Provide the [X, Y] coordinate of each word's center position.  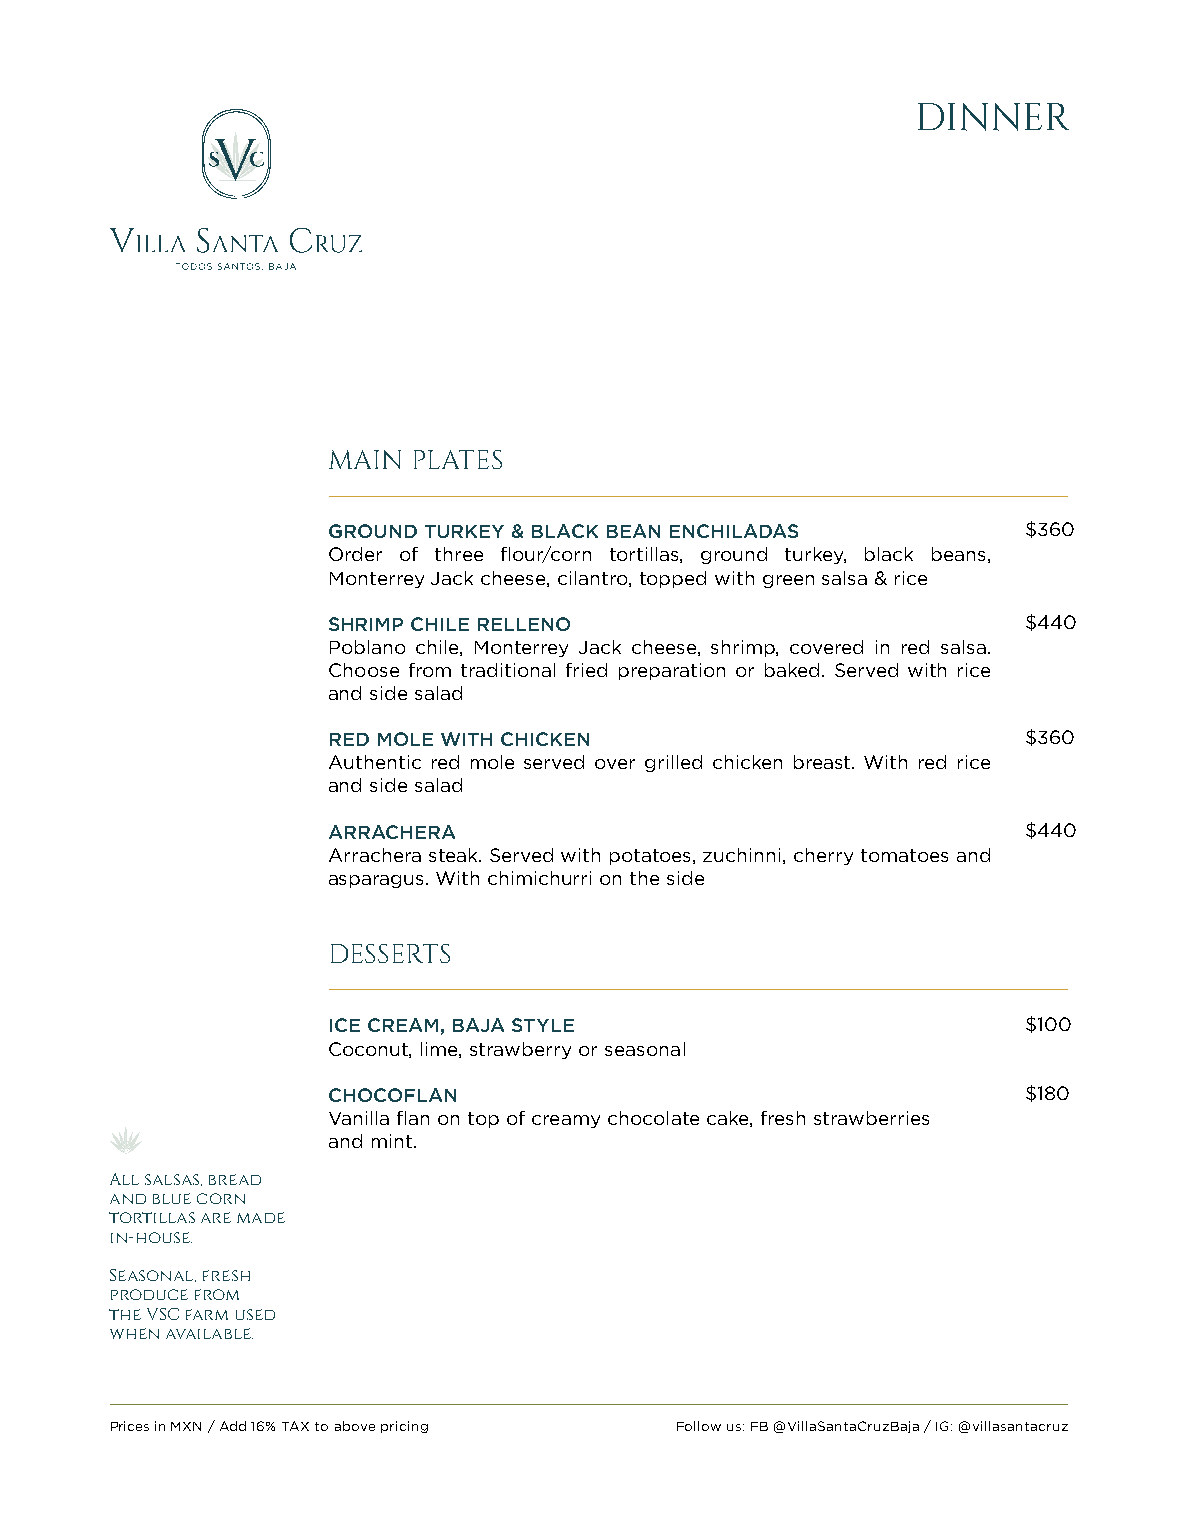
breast [823, 762]
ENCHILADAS [734, 531]
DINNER [993, 117]
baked [794, 670]
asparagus [378, 881]
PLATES [458, 459]
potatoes [652, 857]
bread [235, 1179]
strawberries [871, 1118]
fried [586, 670]
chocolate [653, 1118]
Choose [364, 670]
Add [233, 1426]
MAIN [365, 459]
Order [355, 554]
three [459, 554]
